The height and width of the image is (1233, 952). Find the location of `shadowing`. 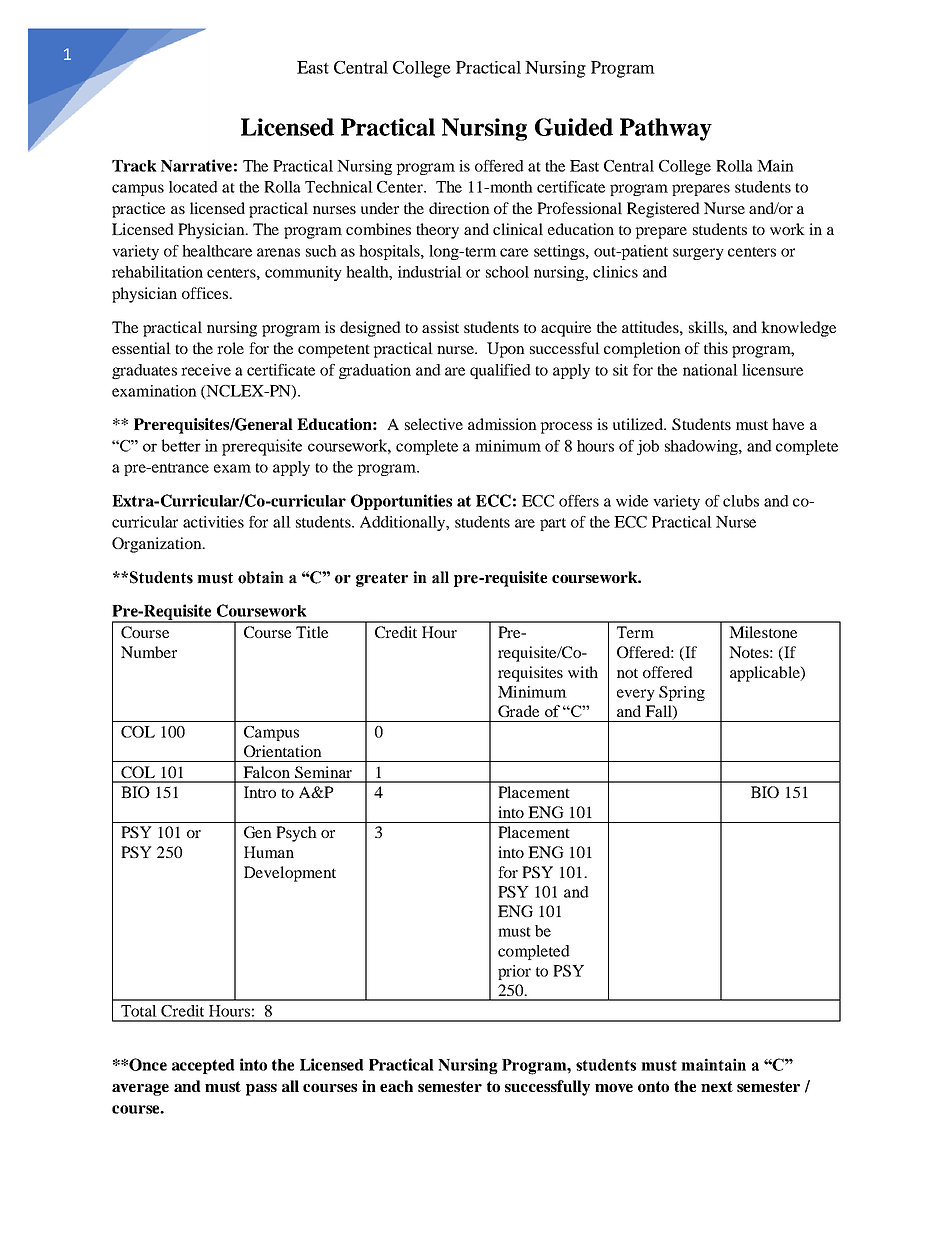

shadowing is located at coordinates (702, 447).
